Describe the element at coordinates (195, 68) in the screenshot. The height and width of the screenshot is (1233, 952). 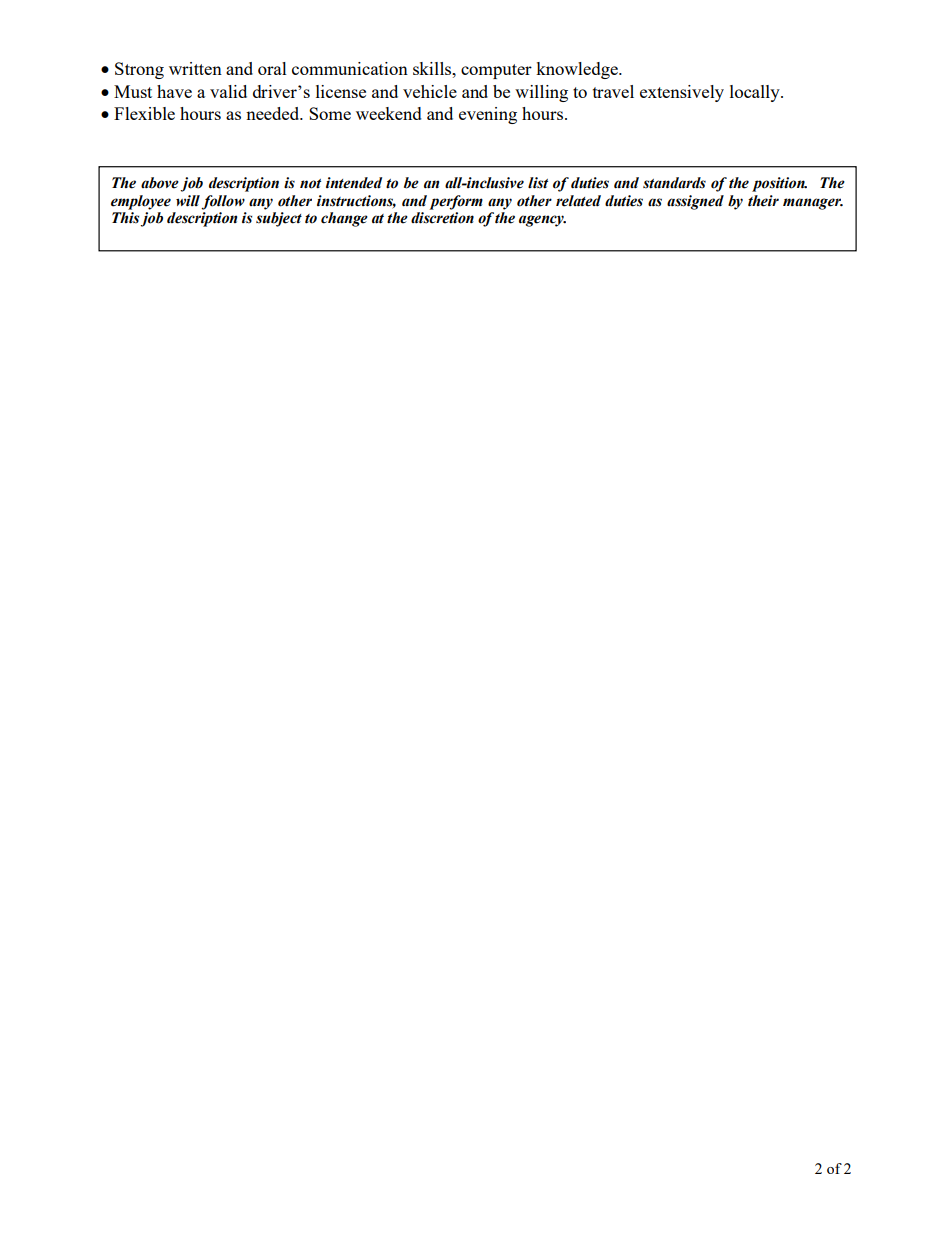
I see `written` at that location.
